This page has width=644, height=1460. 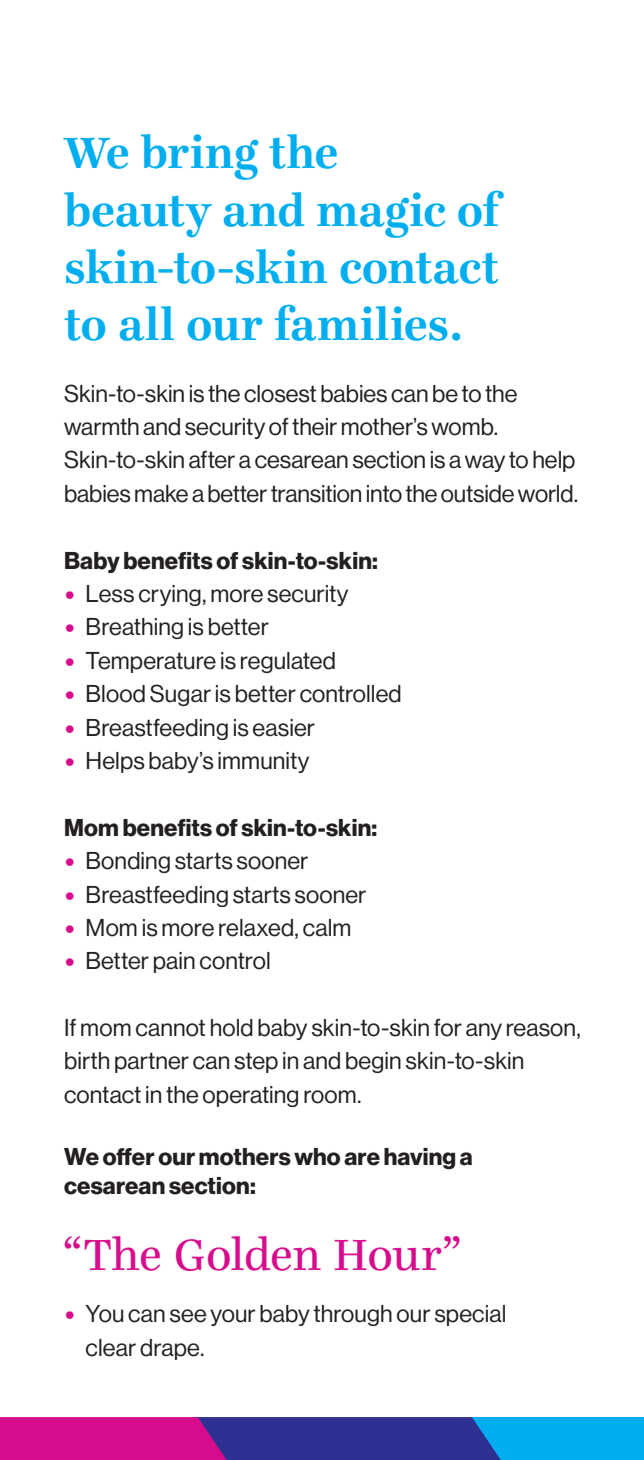 I want to click on easier, so click(x=284, y=728).
